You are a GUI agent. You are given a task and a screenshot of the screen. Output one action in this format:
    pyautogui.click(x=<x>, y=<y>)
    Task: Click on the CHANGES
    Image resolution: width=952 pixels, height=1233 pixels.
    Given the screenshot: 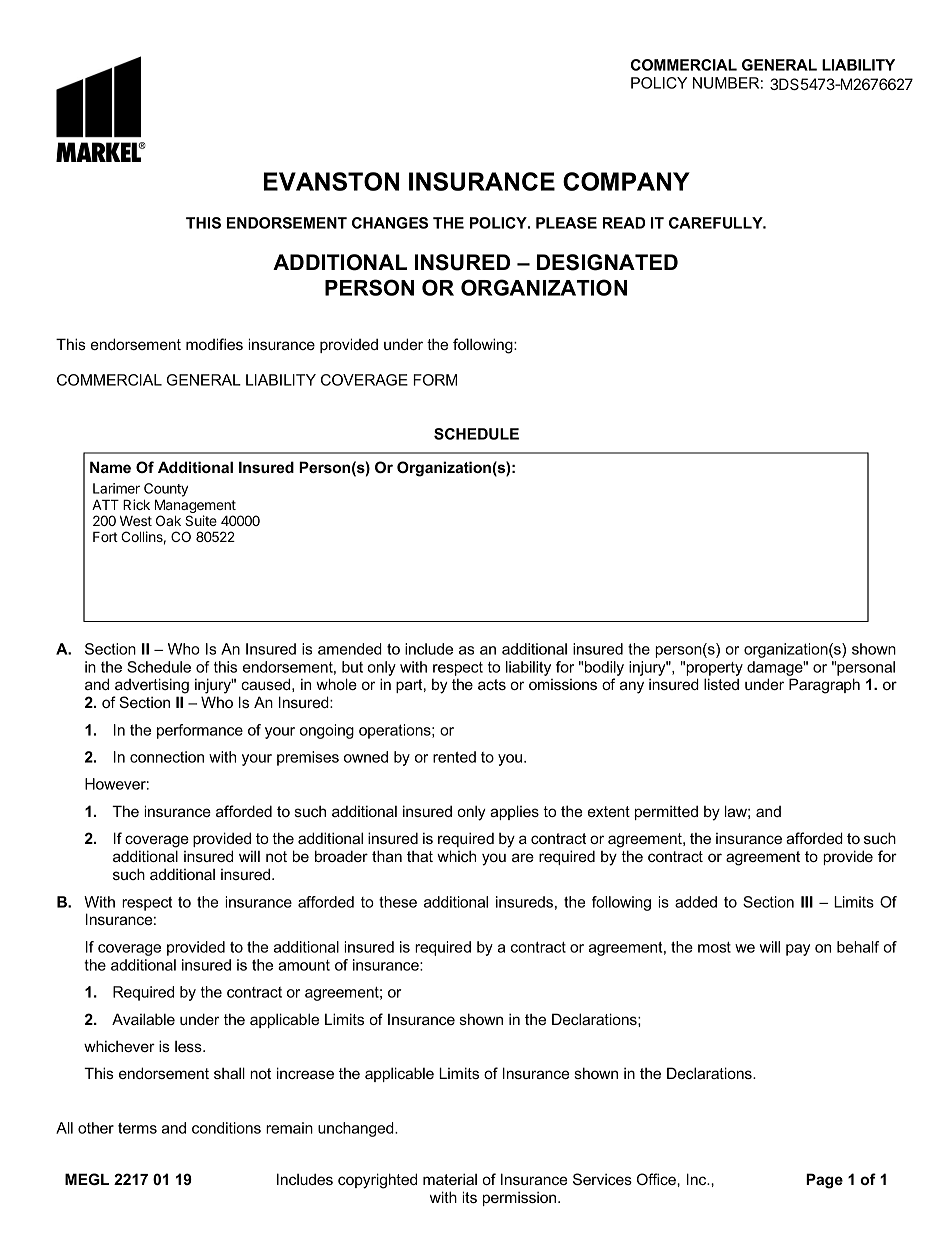 What is the action you would take?
    pyautogui.click(x=390, y=223)
